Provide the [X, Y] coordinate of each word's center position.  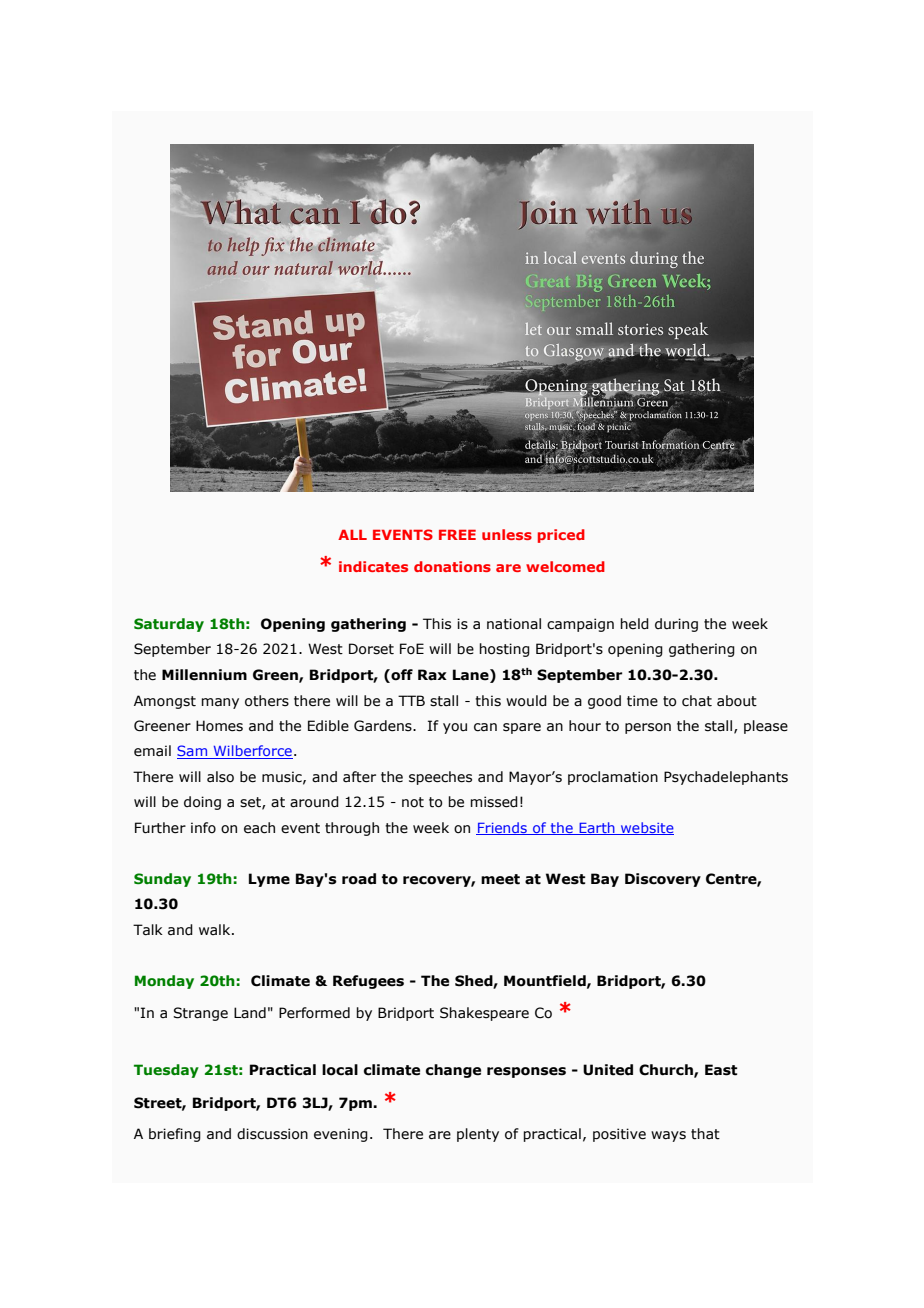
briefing [175, 1135]
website [646, 828]
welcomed [565, 566]
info [203, 828]
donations [452, 566]
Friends [502, 828]
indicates [373, 566]
